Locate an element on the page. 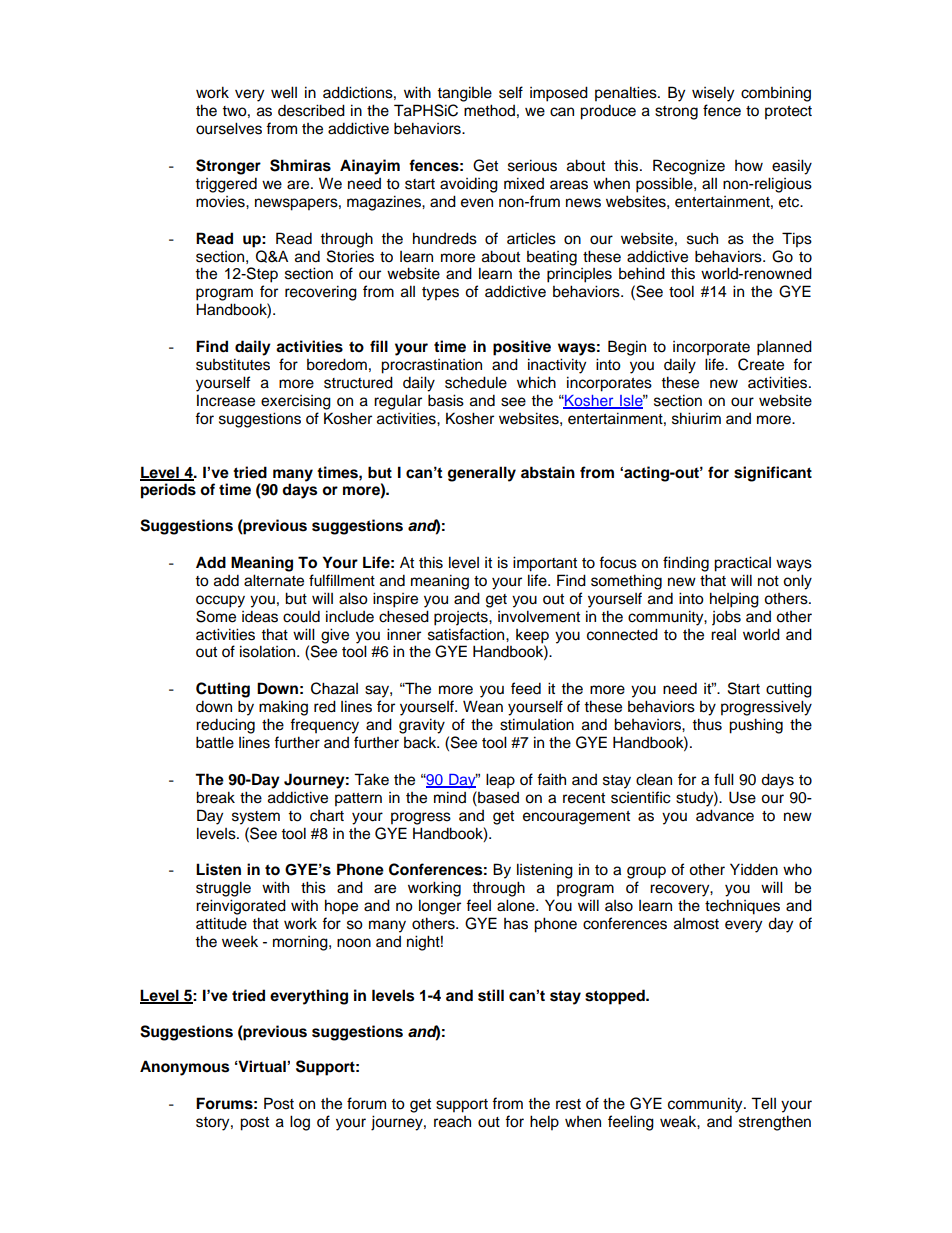 The height and width of the page is (1233, 952). Tell is located at coordinates (763, 1103).
